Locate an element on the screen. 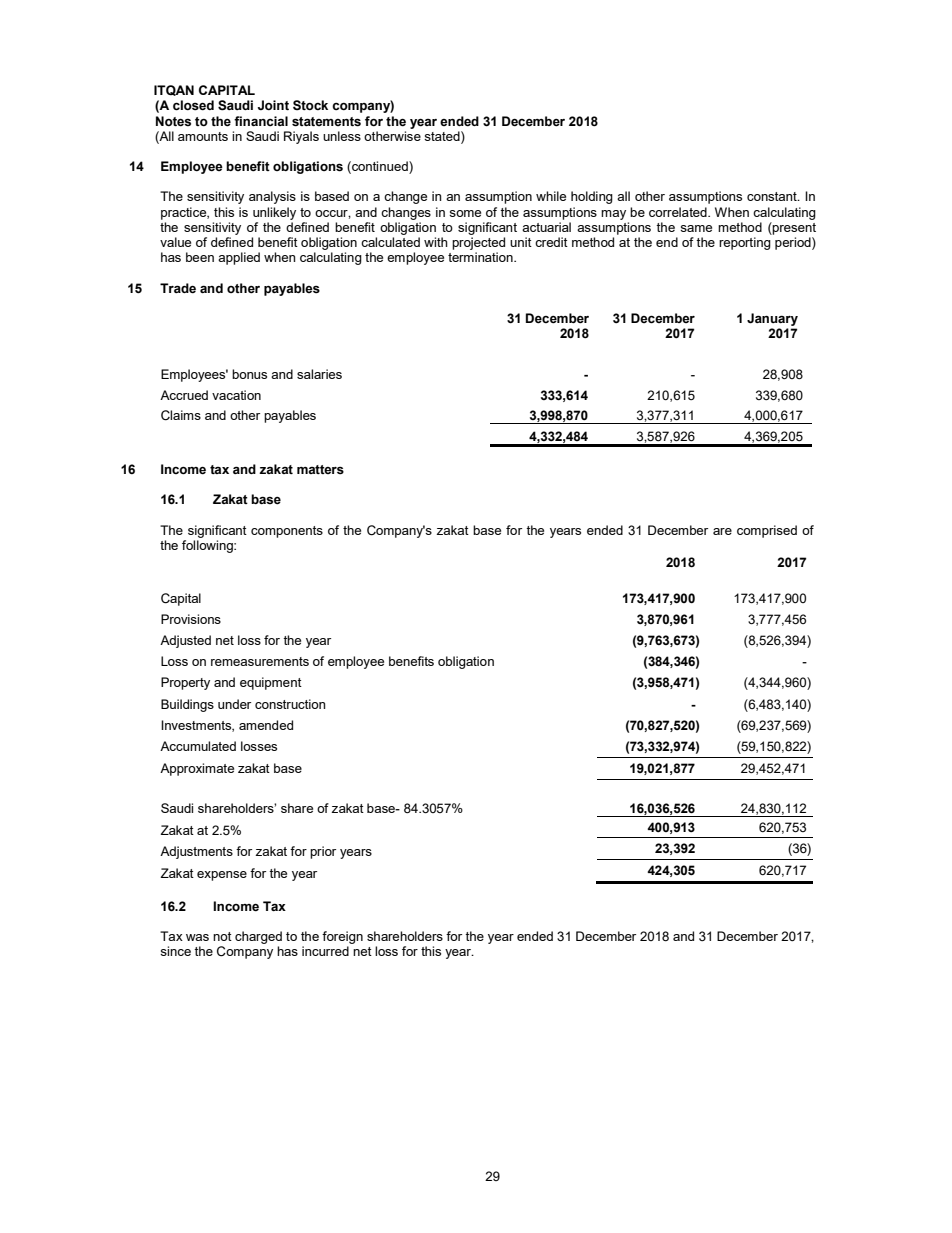 The image size is (952, 1233). constant is located at coordinates (773, 196).
